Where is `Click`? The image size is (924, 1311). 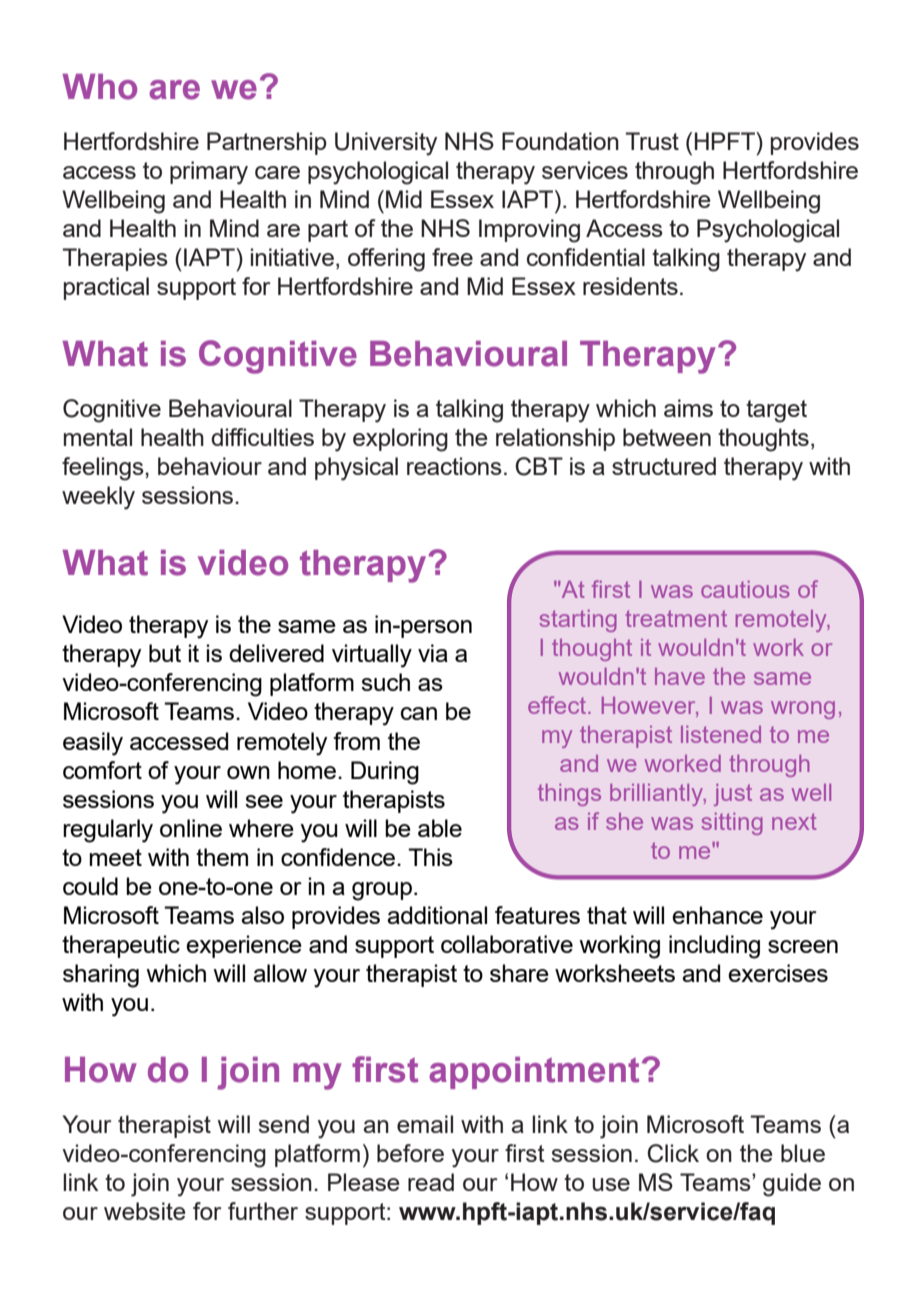 Click is located at coordinates (673, 1153).
